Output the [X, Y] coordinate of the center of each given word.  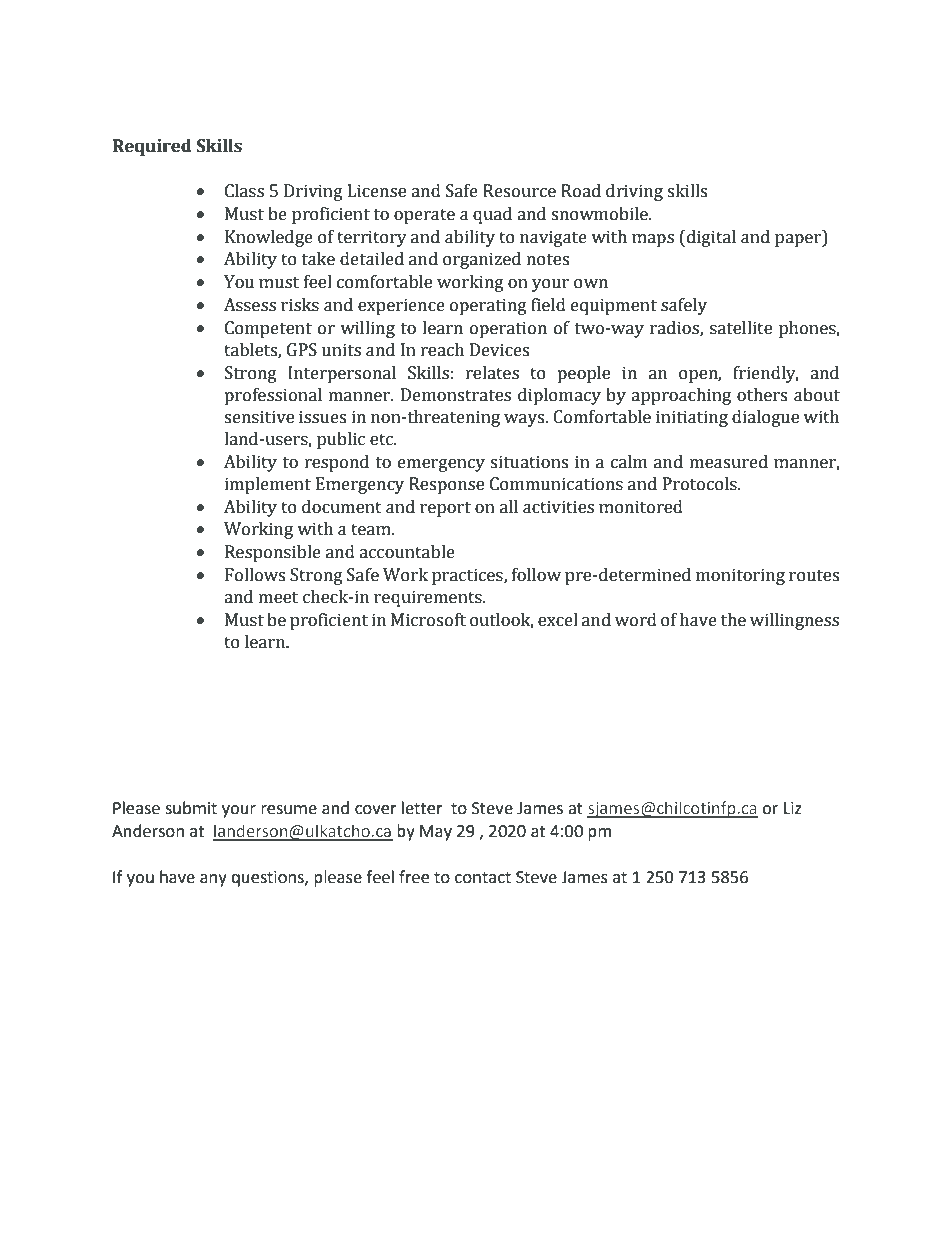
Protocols [701, 484]
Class [244, 191]
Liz [793, 808]
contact [483, 878]
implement [268, 485]
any [213, 880]
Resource [519, 191]
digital [710, 238]
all [509, 507]
